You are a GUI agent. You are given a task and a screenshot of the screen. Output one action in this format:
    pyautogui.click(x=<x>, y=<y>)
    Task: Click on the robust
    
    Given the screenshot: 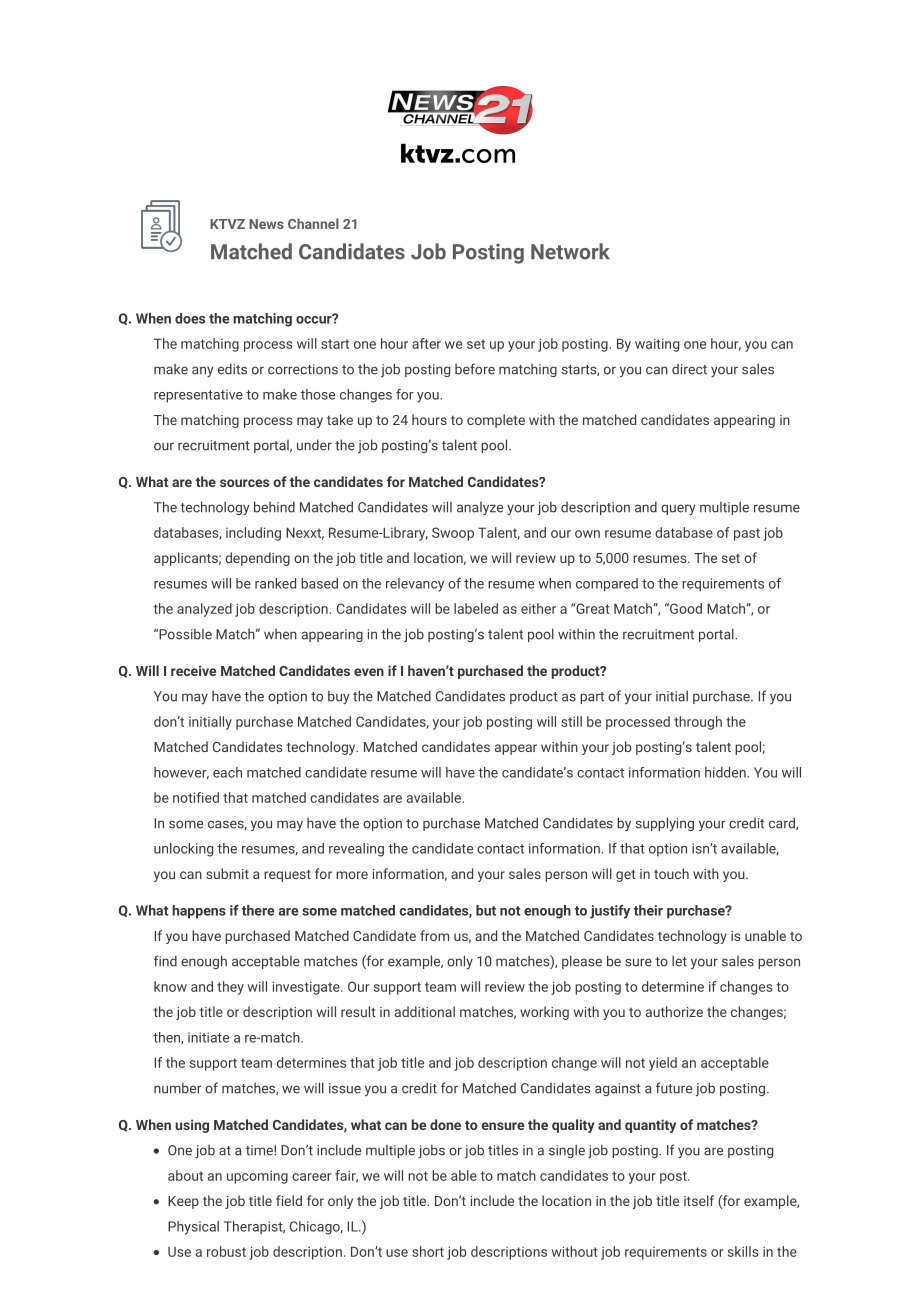 What is the action you would take?
    pyautogui.click(x=226, y=1251)
